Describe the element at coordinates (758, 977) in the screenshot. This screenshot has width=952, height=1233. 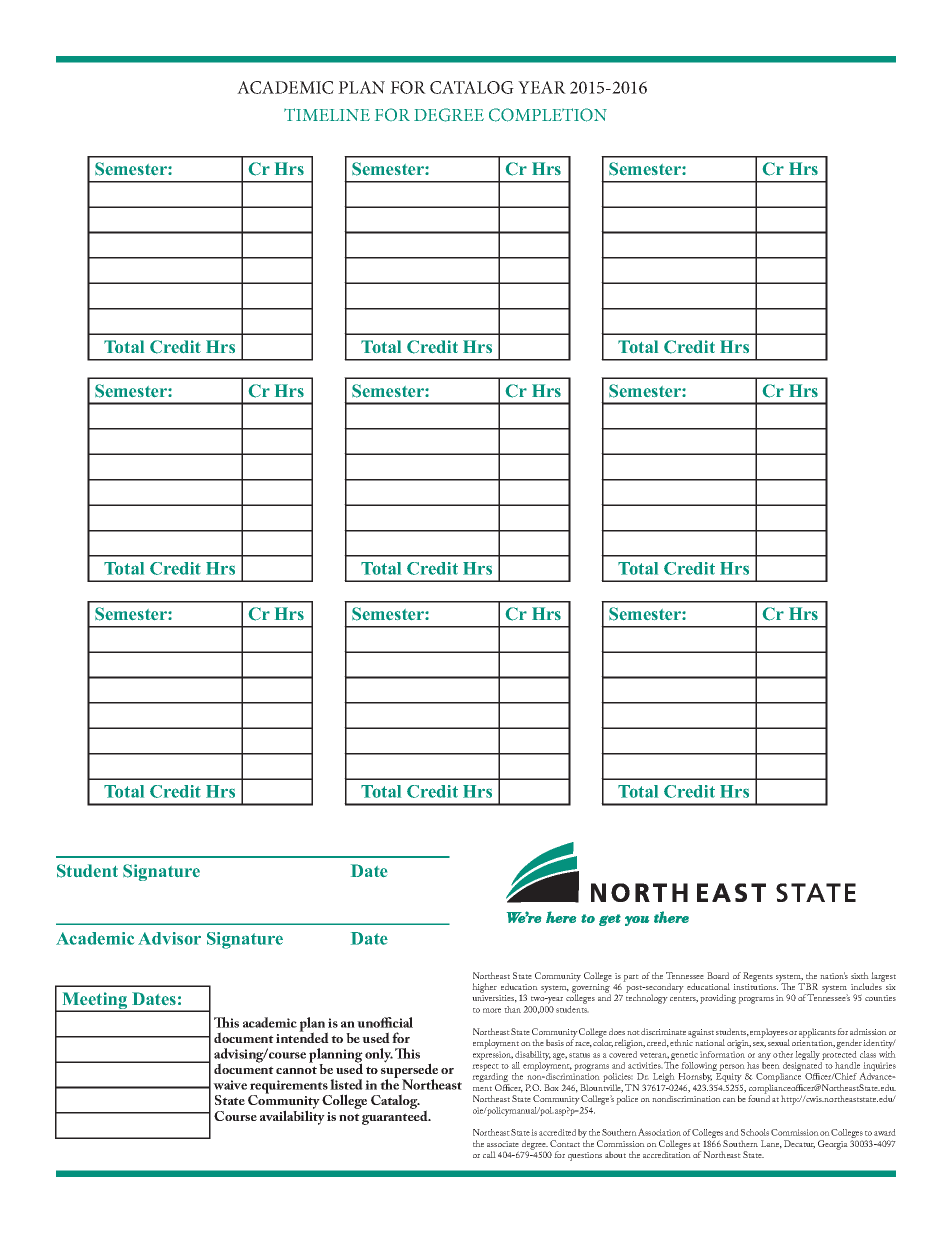
I see `Regents` at that location.
